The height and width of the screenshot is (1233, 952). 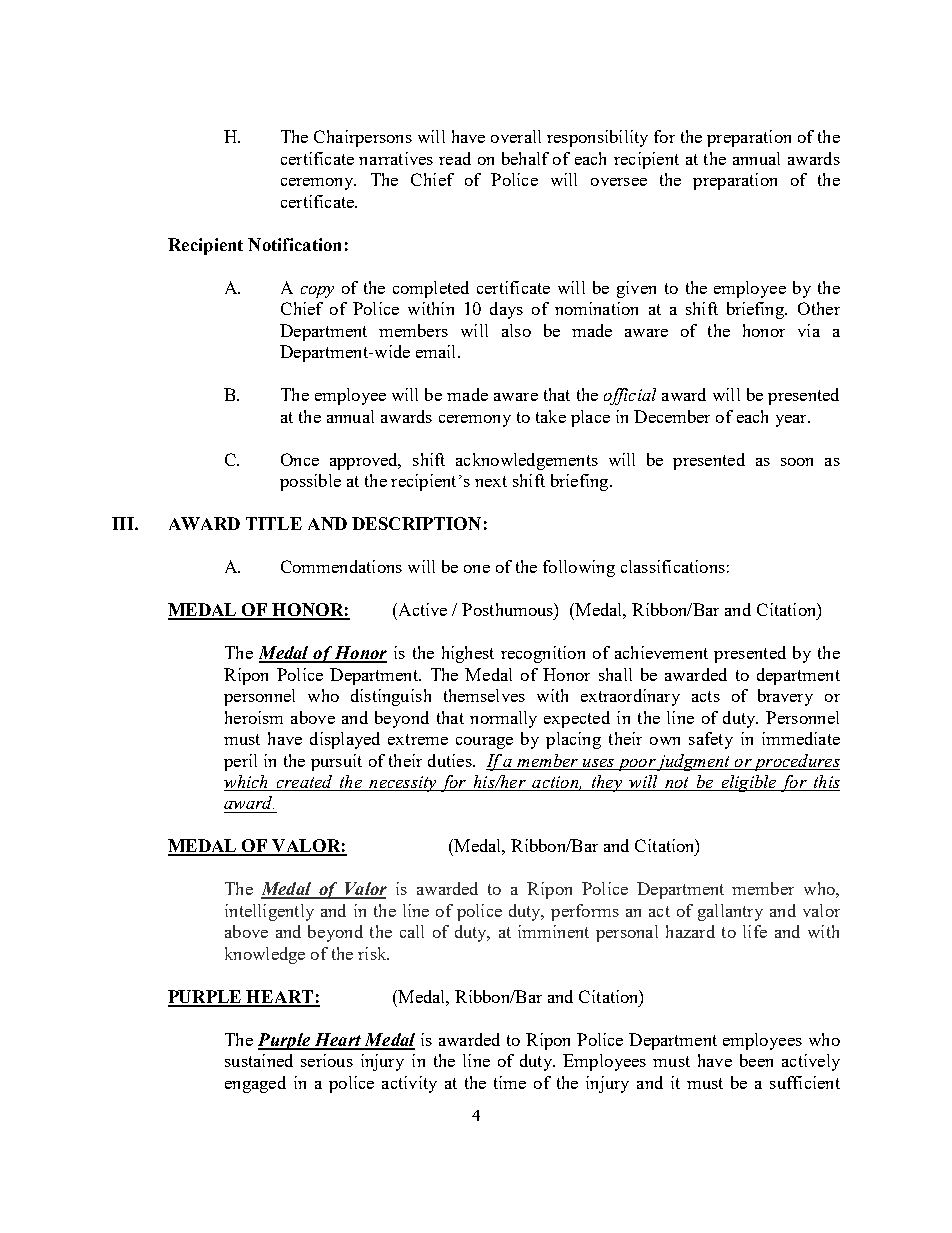 What do you see at coordinates (259, 1060) in the screenshot?
I see `sustained` at bounding box center [259, 1060].
